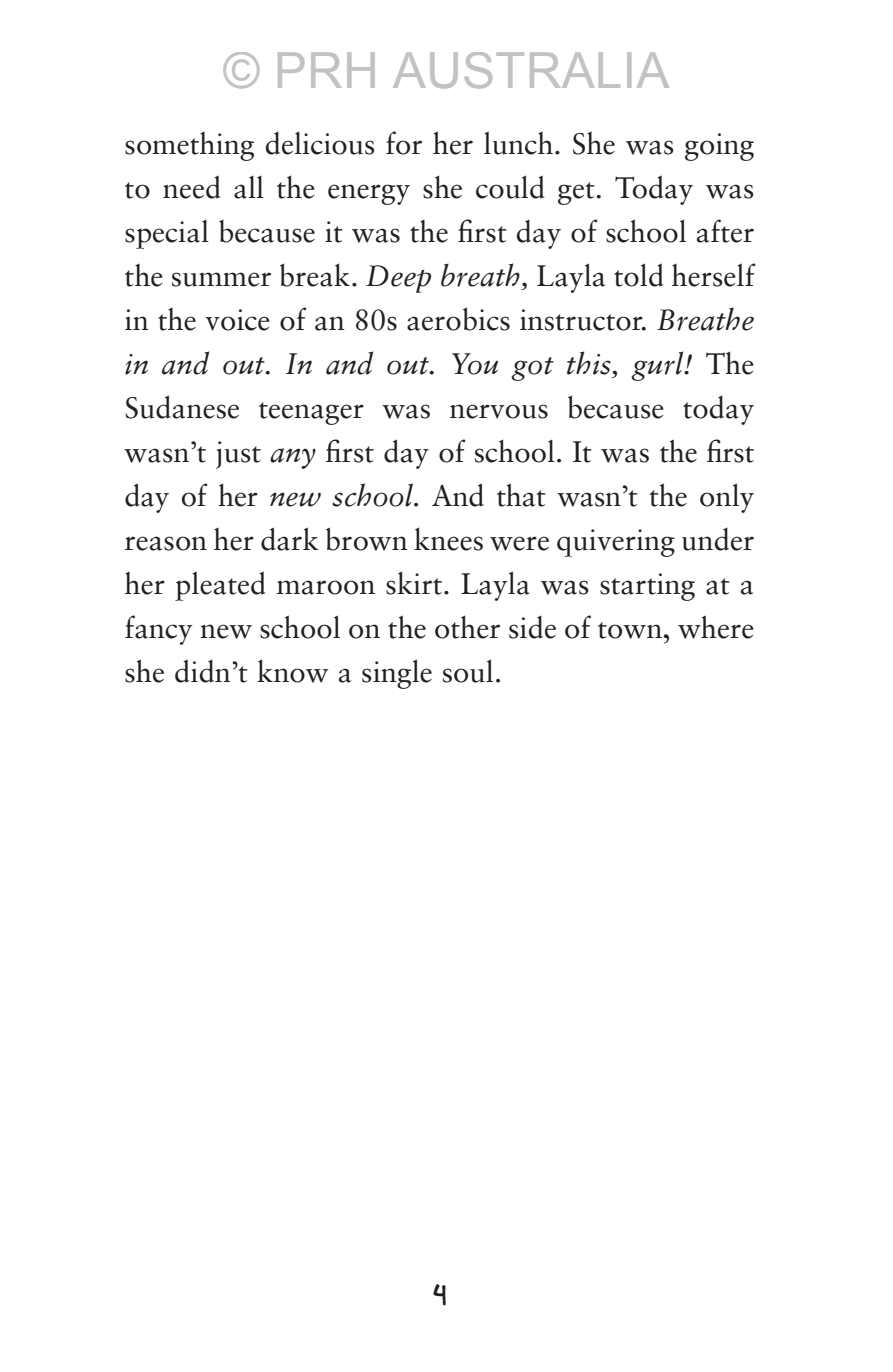  What do you see at coordinates (189, 146) in the screenshot?
I see `something` at bounding box center [189, 146].
